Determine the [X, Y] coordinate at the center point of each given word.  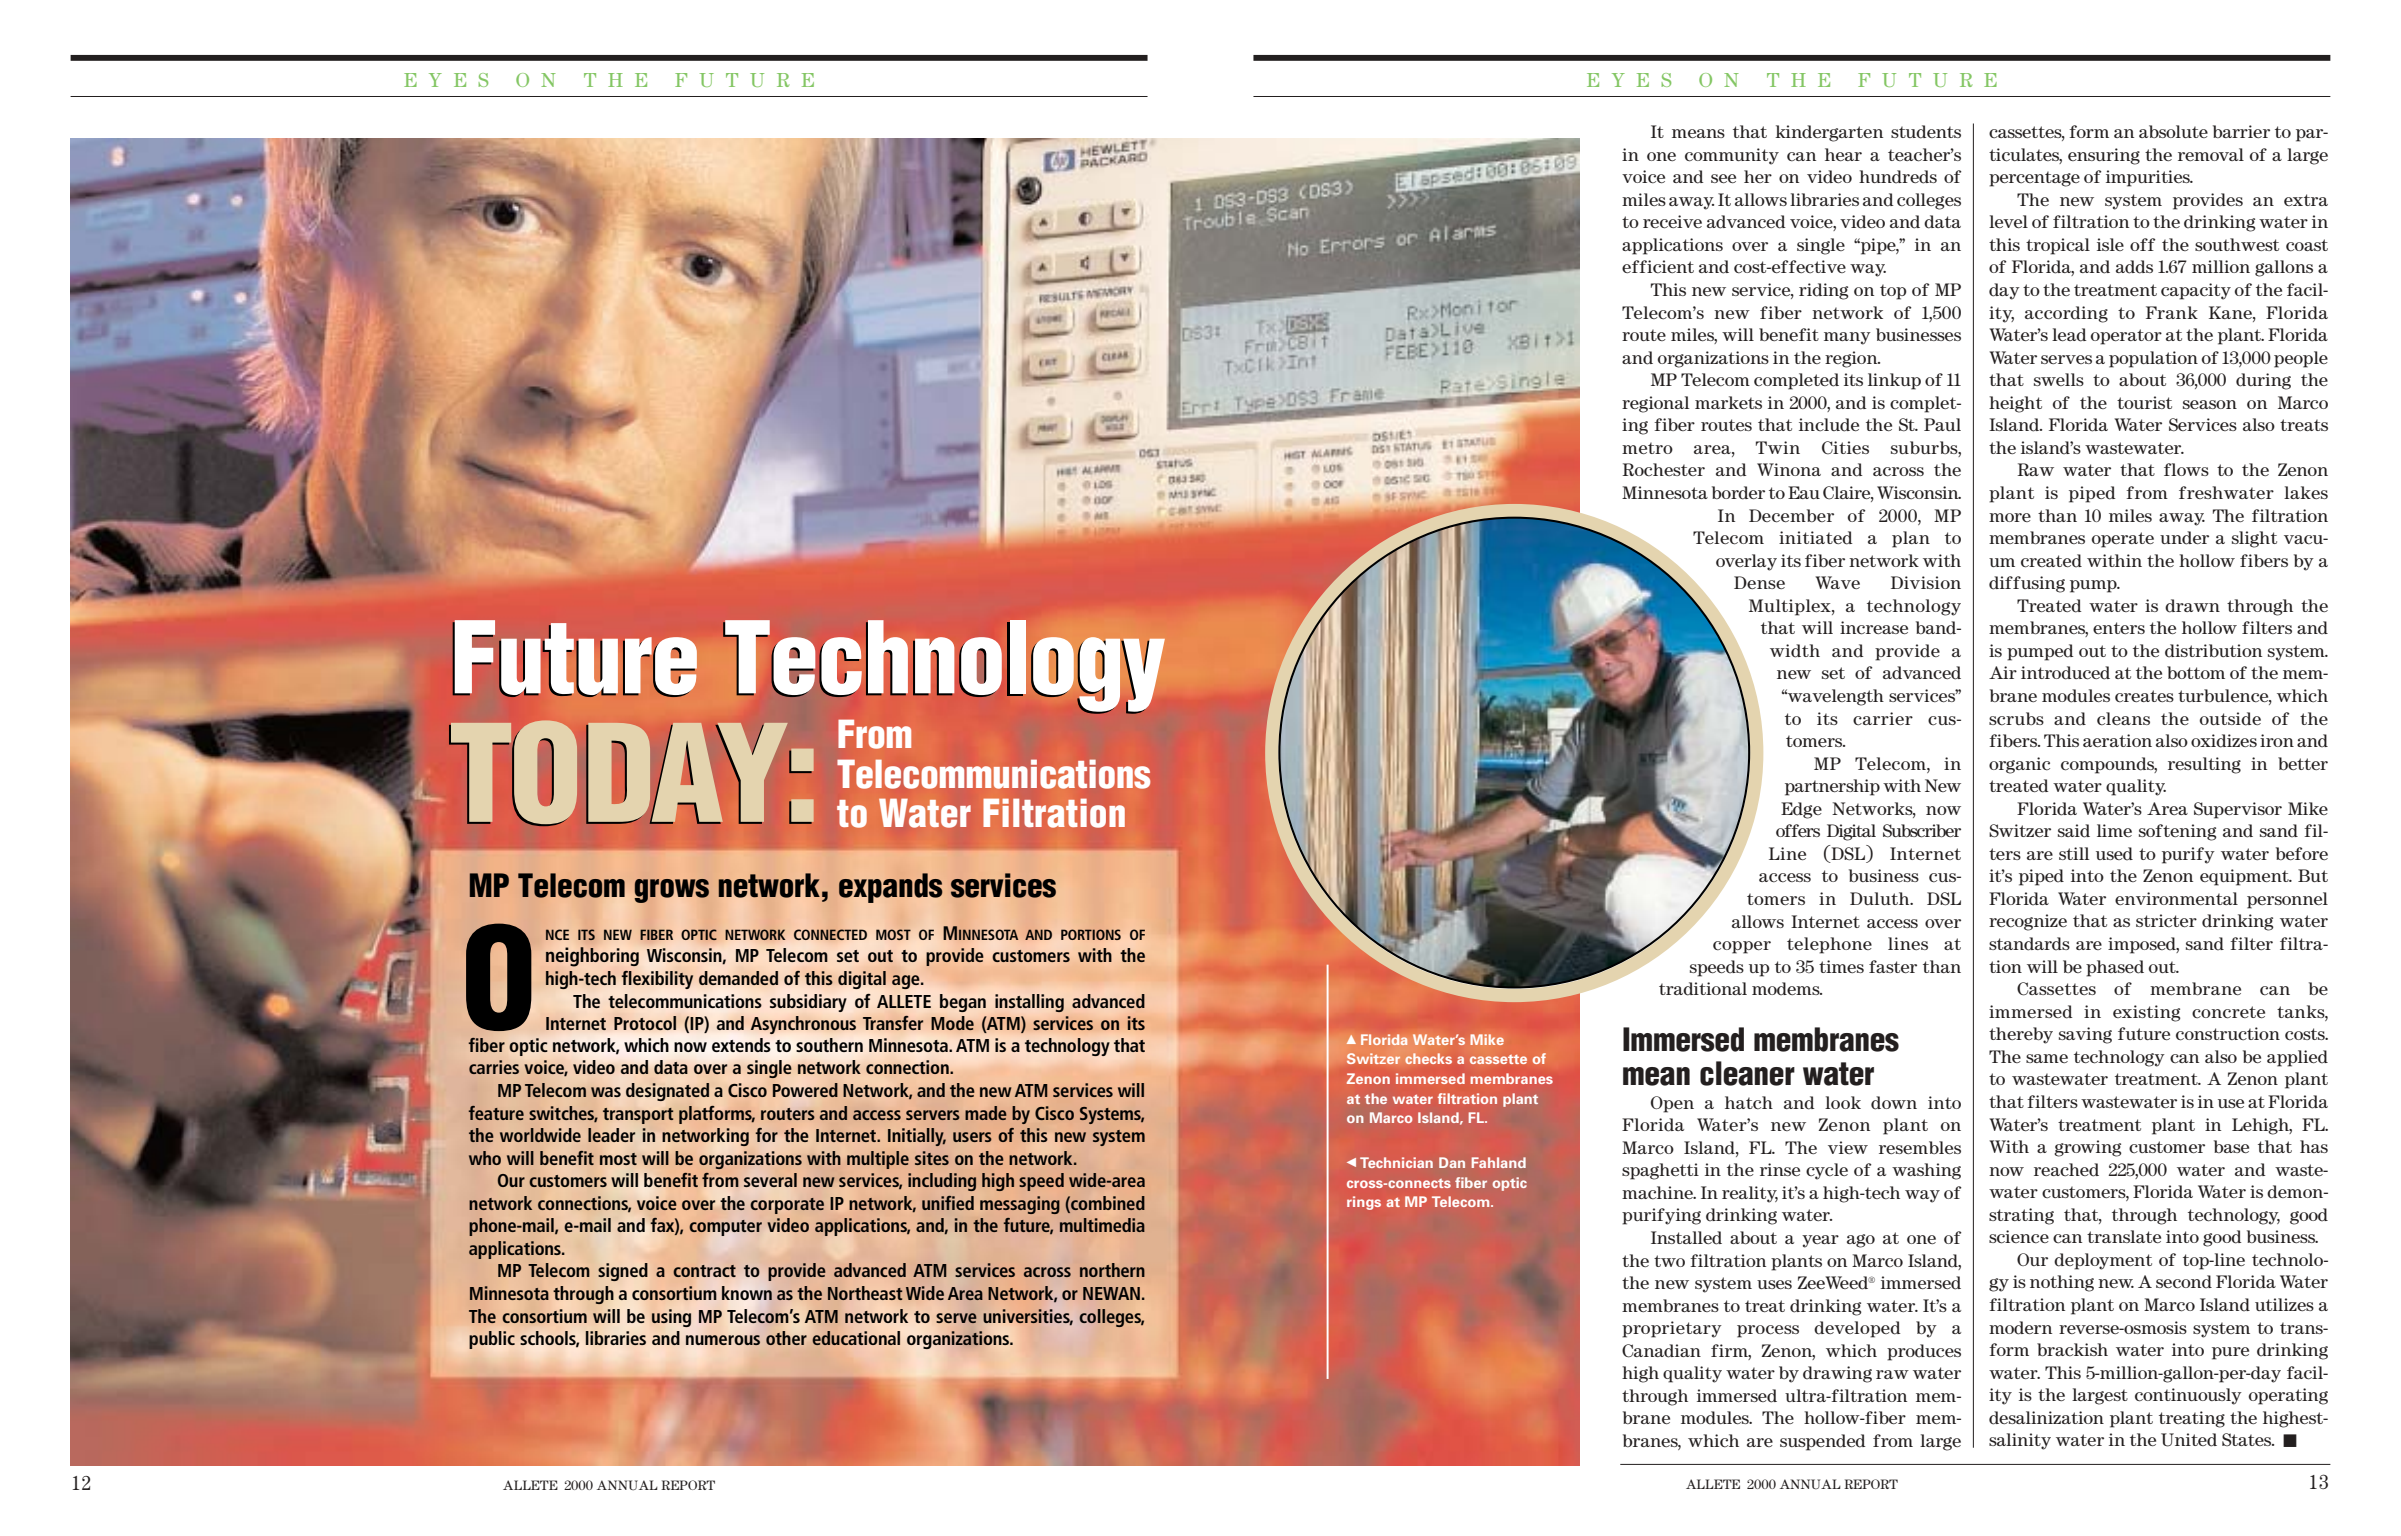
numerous [723, 1340]
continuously [2188, 1396]
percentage [2034, 179]
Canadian [1661, 1351]
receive [1672, 222]
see [1723, 178]
